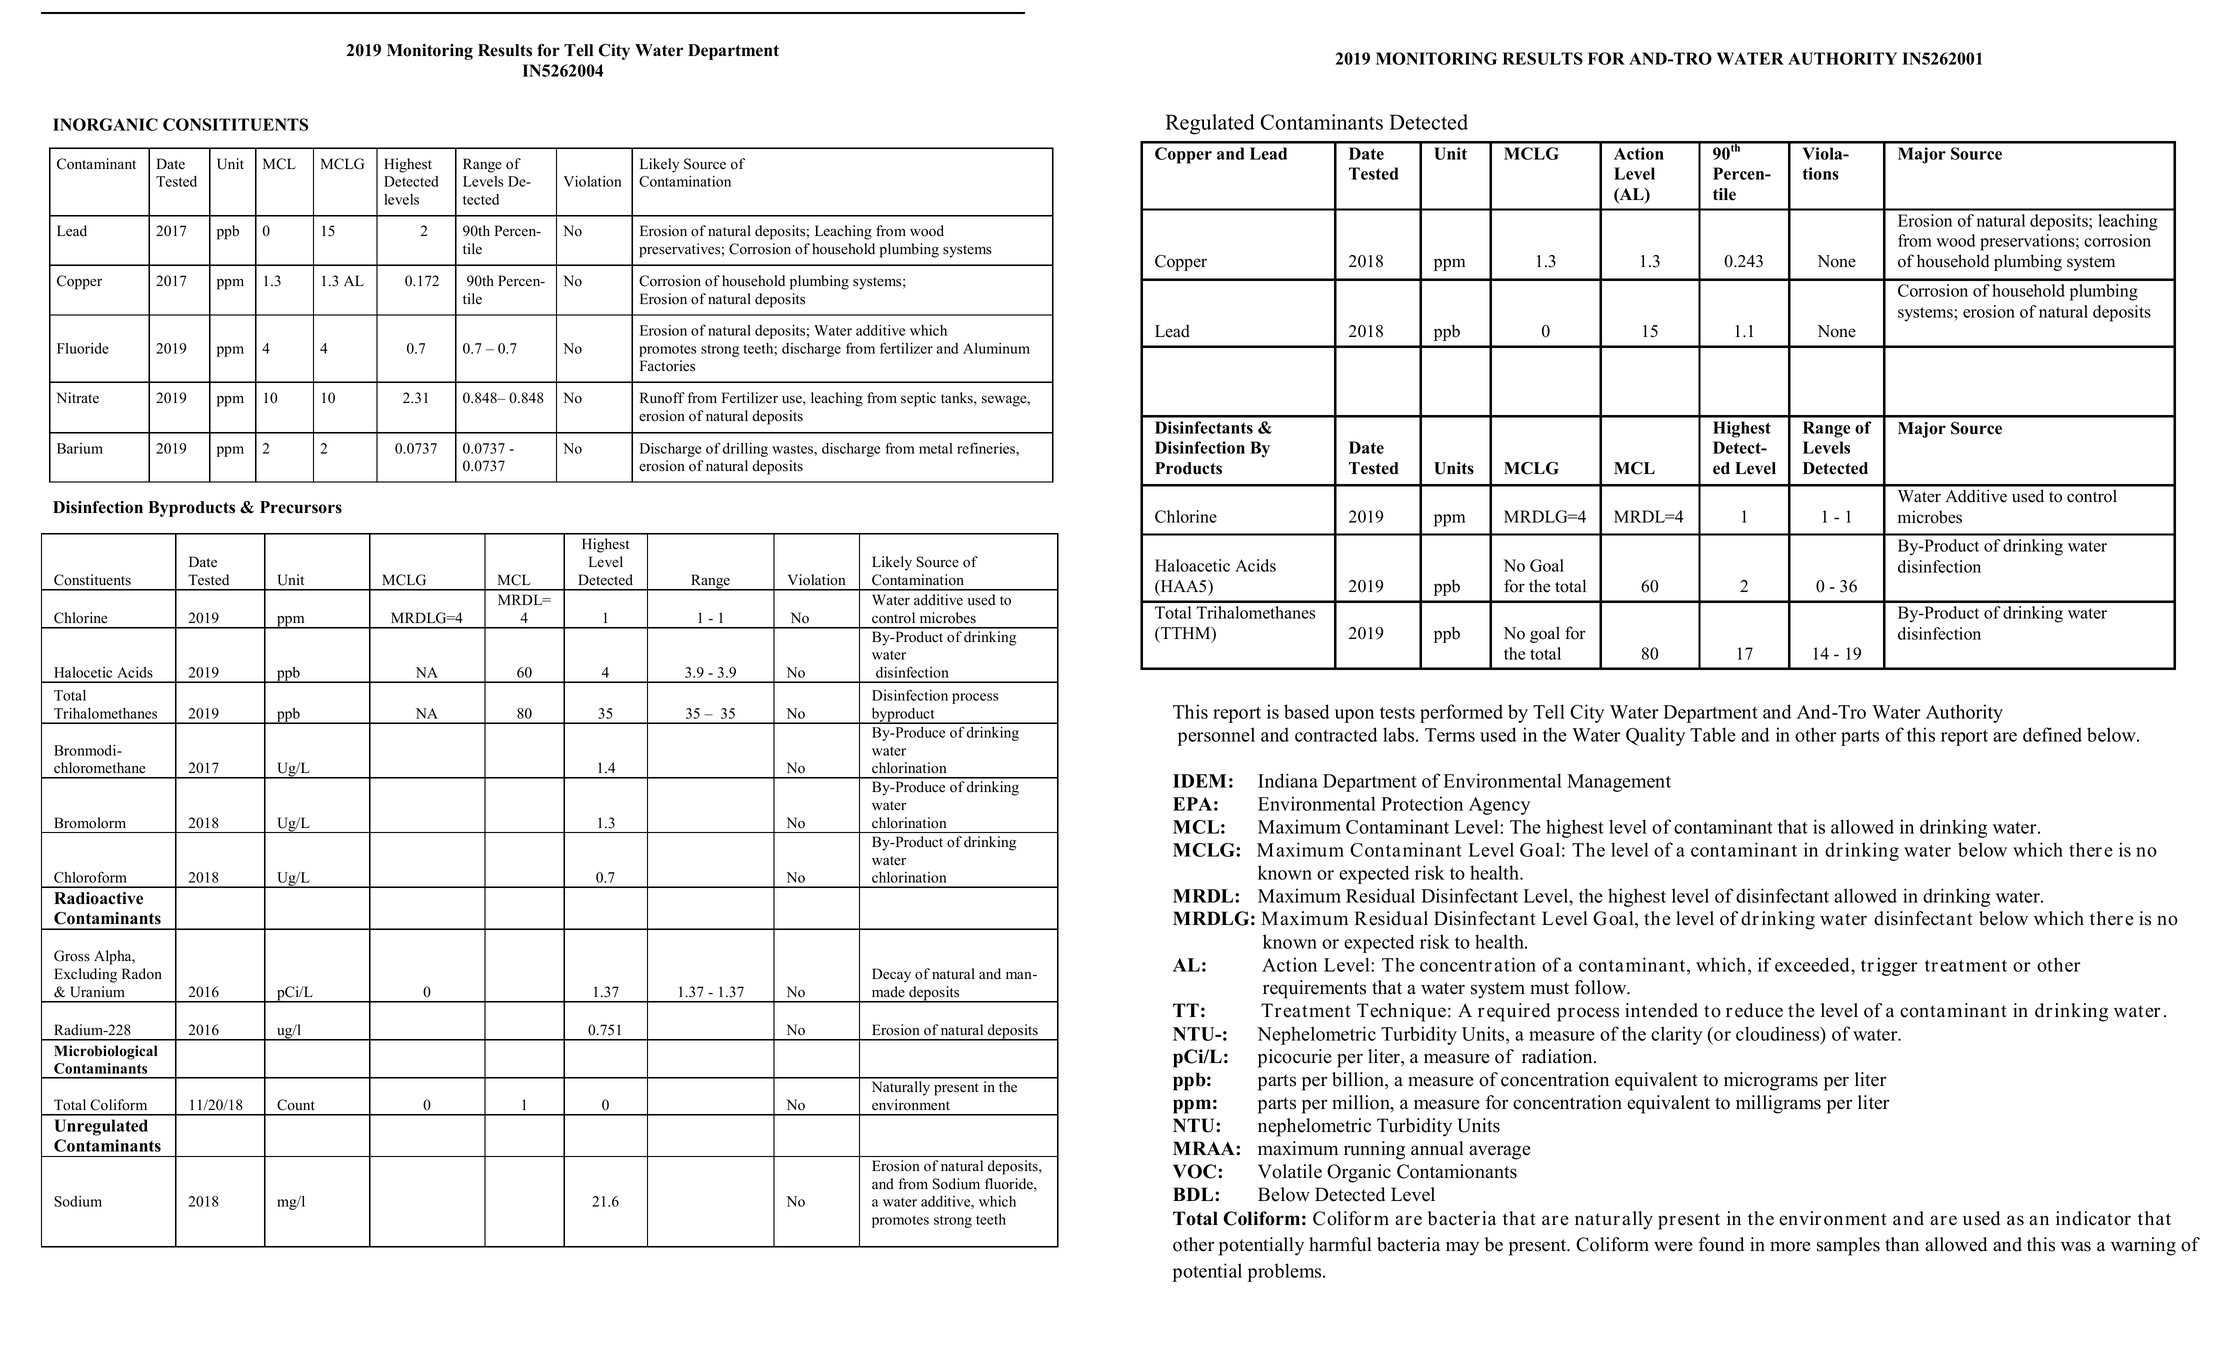 The width and height of the image is (2237, 1358). I want to click on refineries, so click(987, 448).
